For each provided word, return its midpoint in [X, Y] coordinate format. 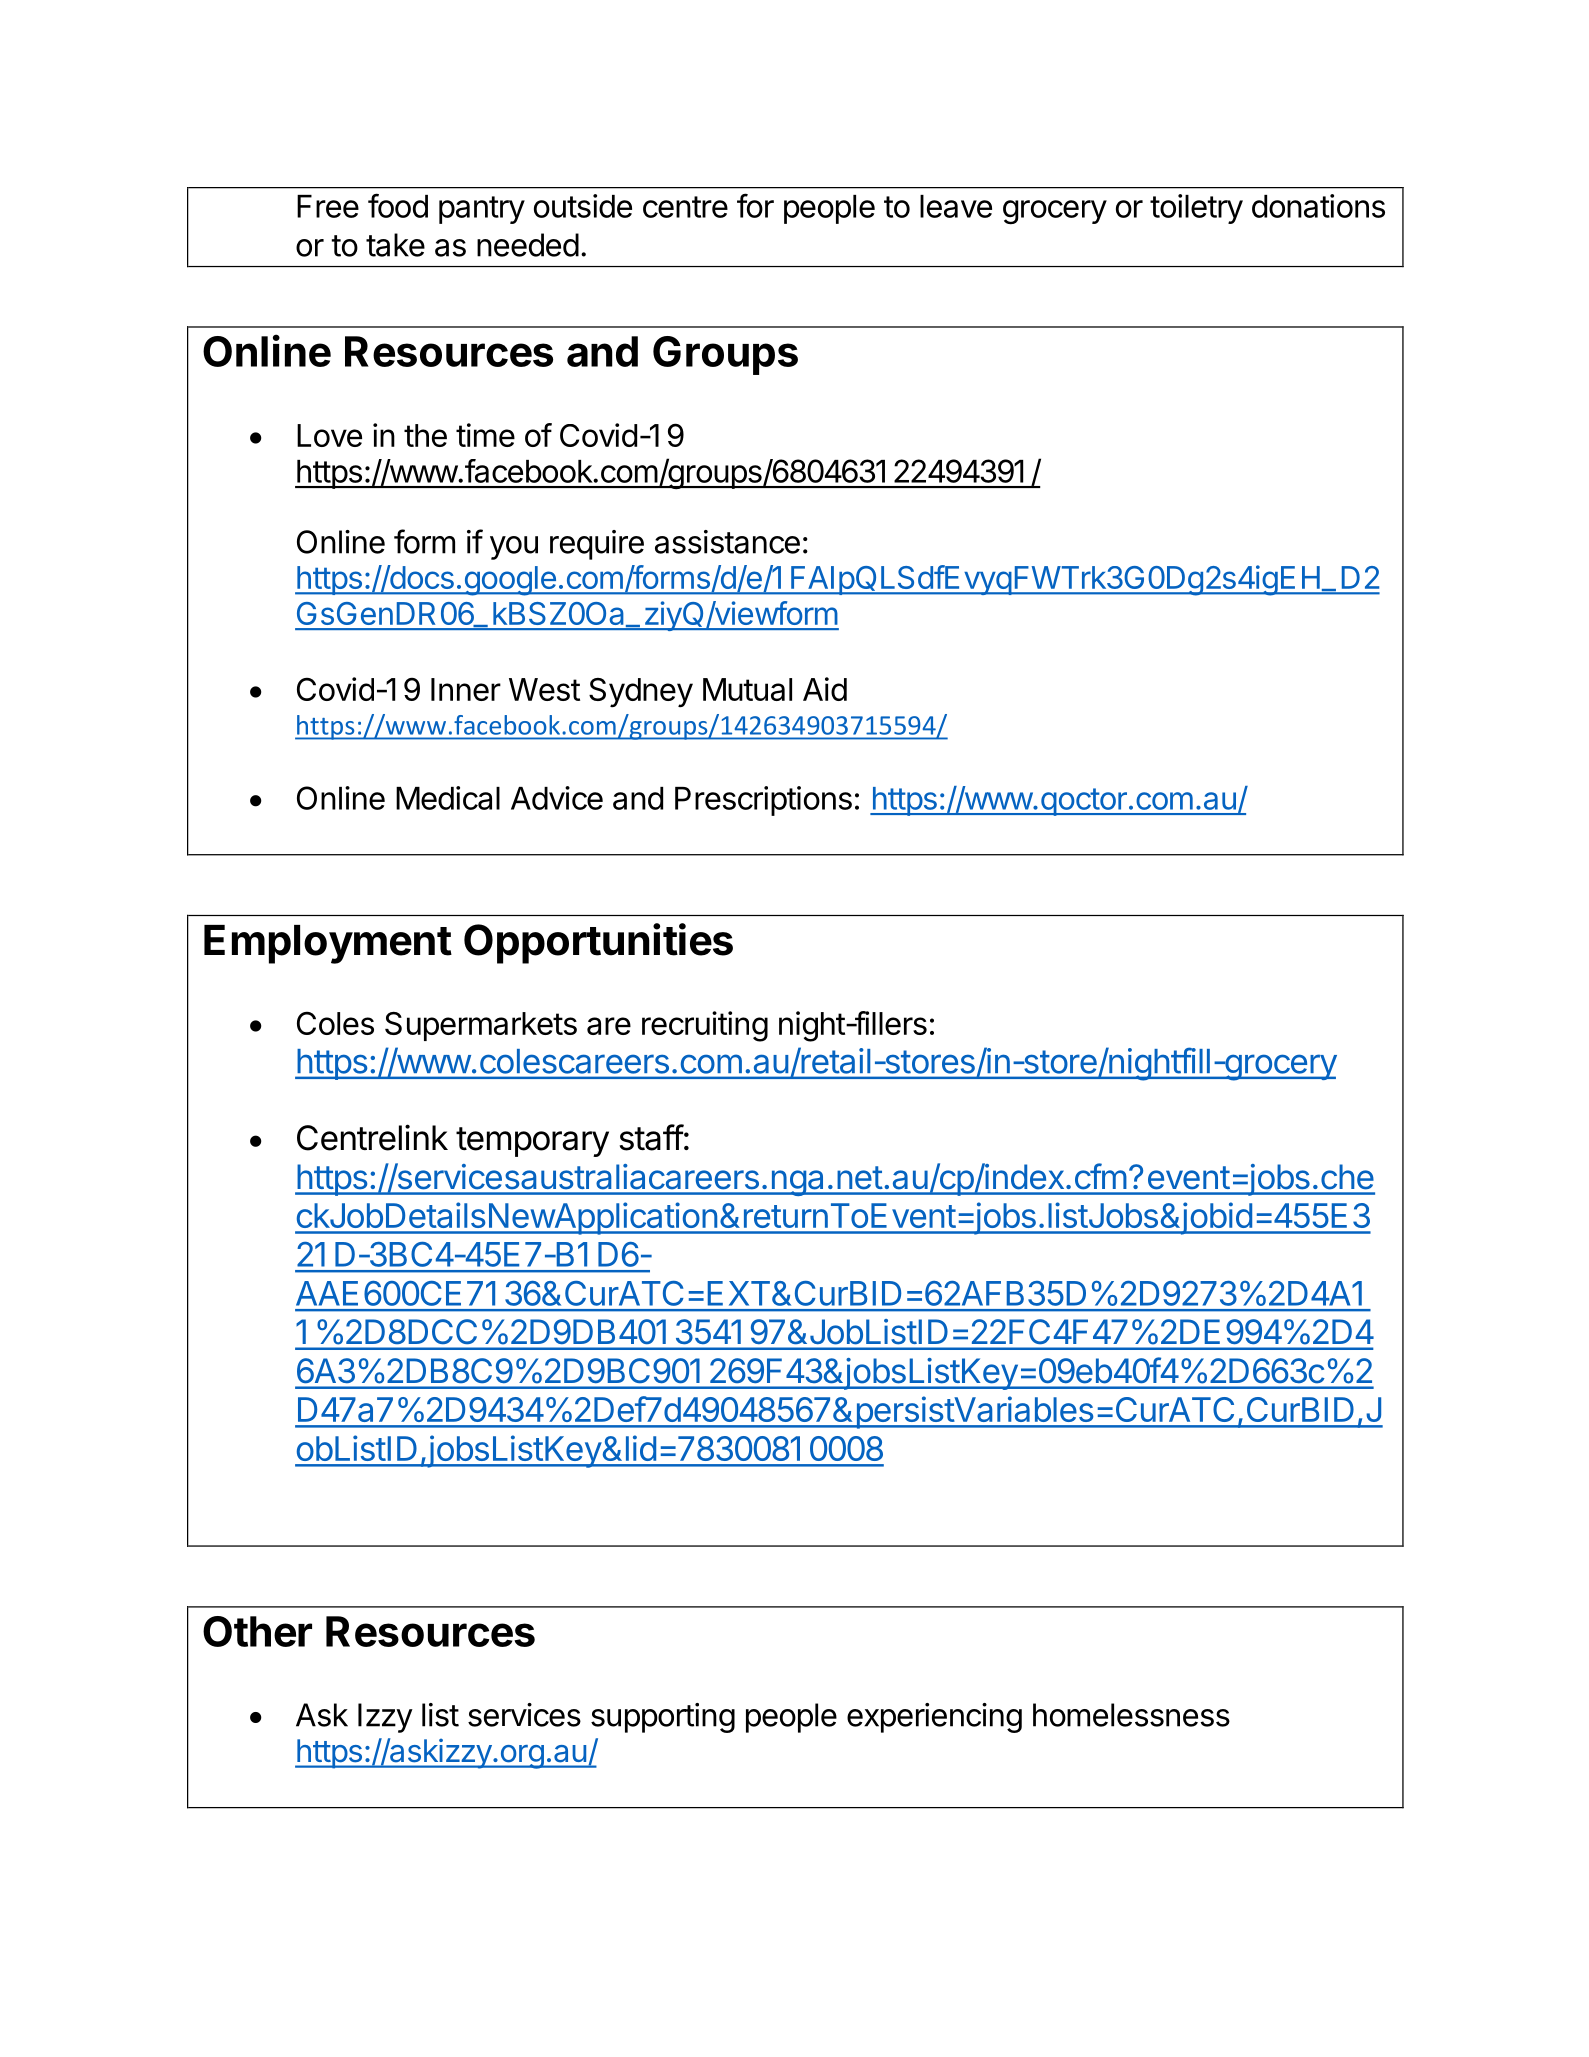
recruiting [705, 1026]
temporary [532, 1142]
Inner [466, 689]
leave [956, 206]
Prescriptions [763, 801]
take [395, 245]
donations [1318, 206]
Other [257, 1631]
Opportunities [598, 943]
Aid [825, 689]
